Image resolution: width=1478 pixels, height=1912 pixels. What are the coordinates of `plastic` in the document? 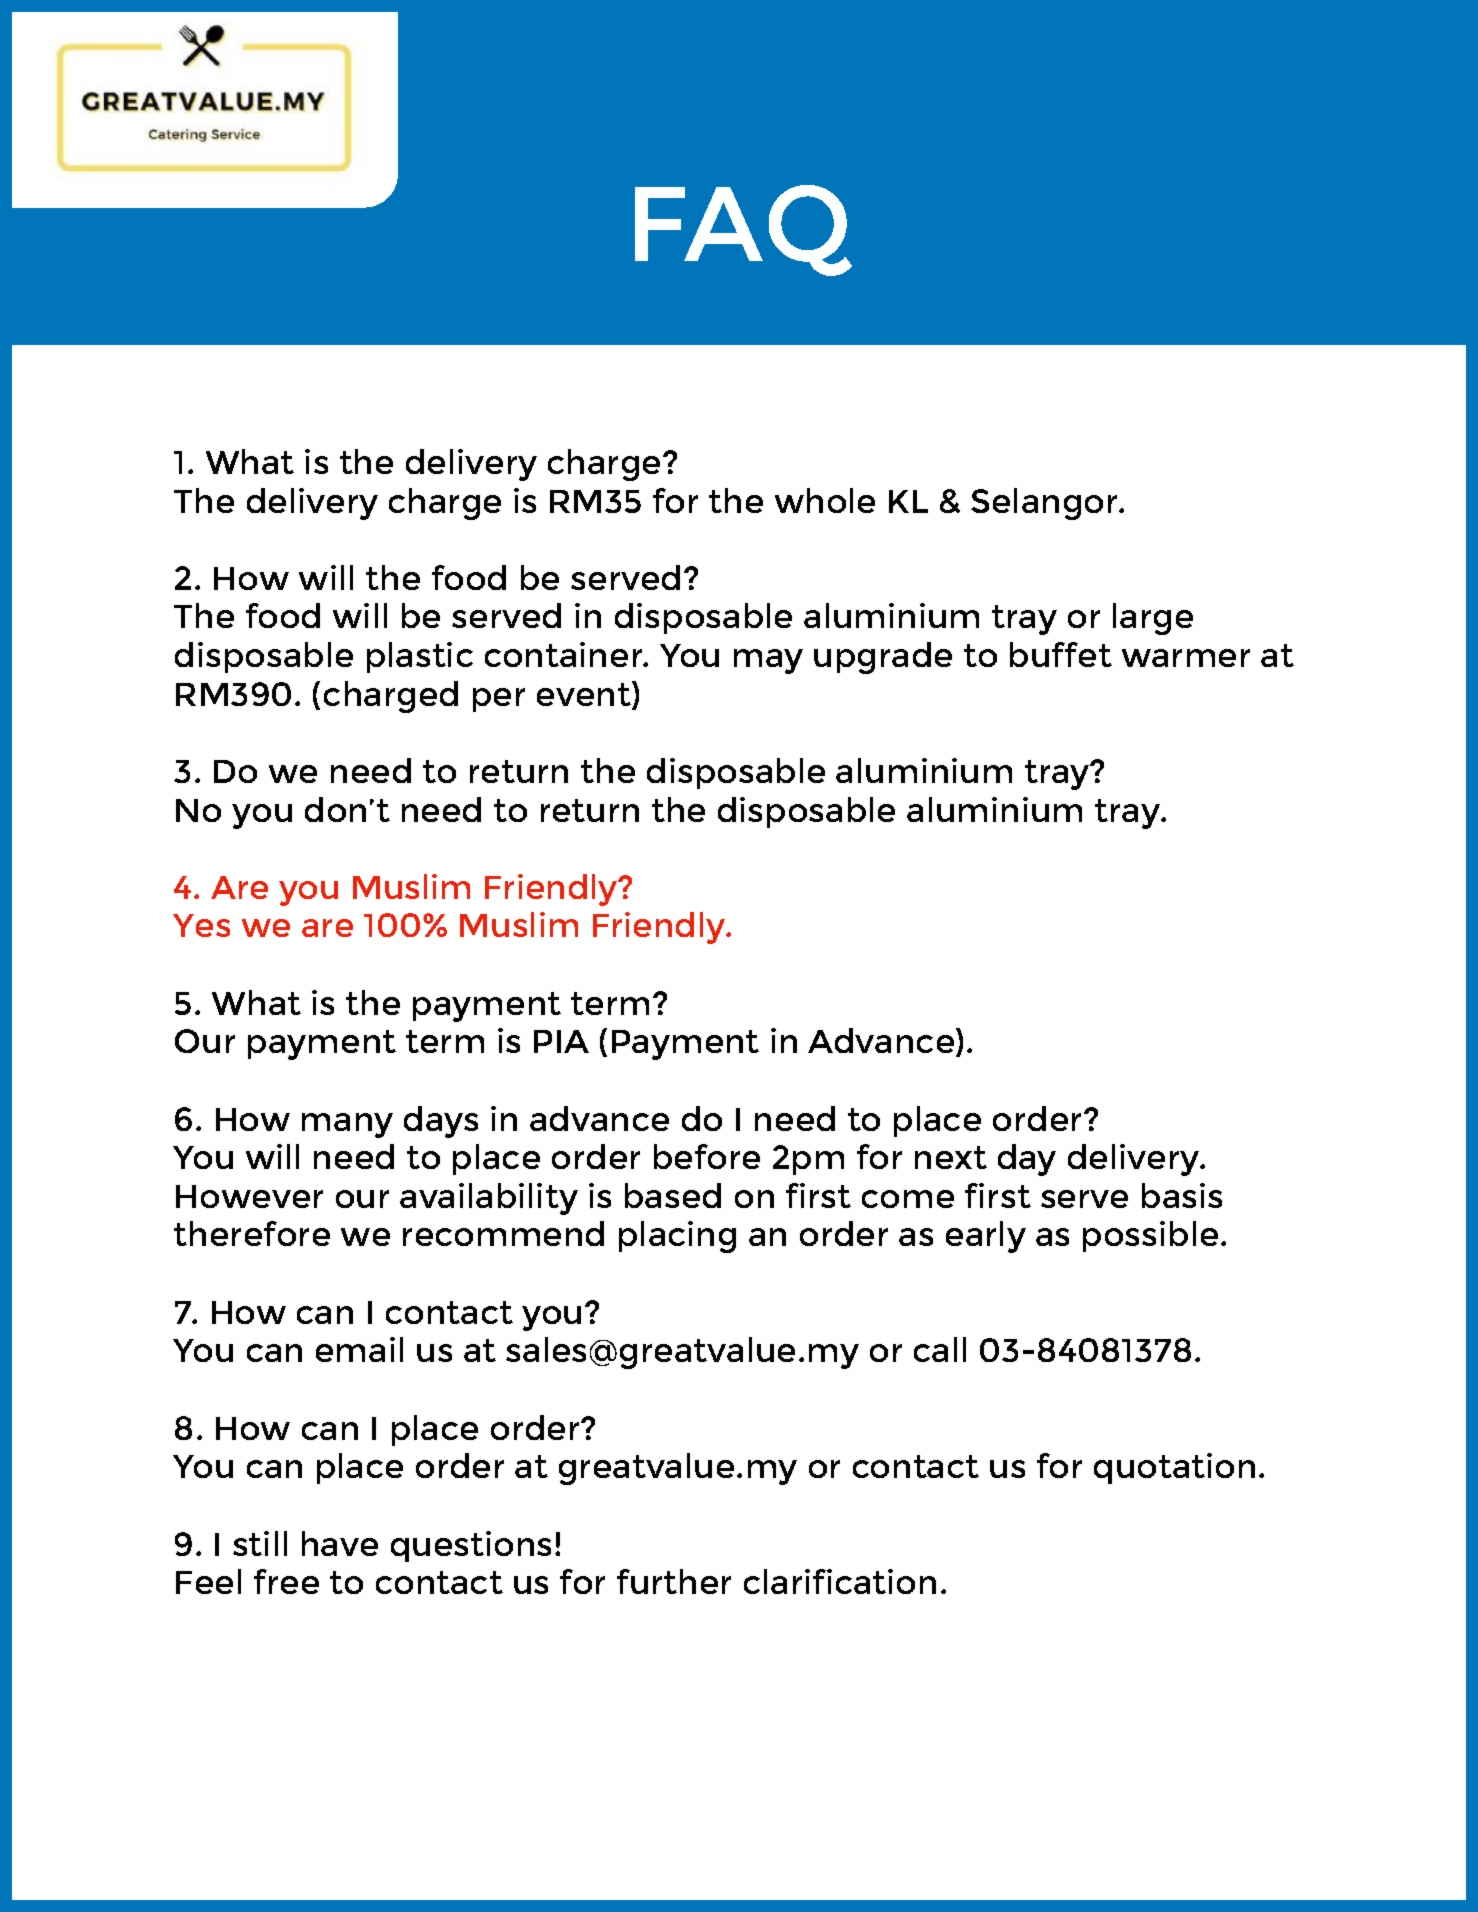 It's located at (420, 657).
